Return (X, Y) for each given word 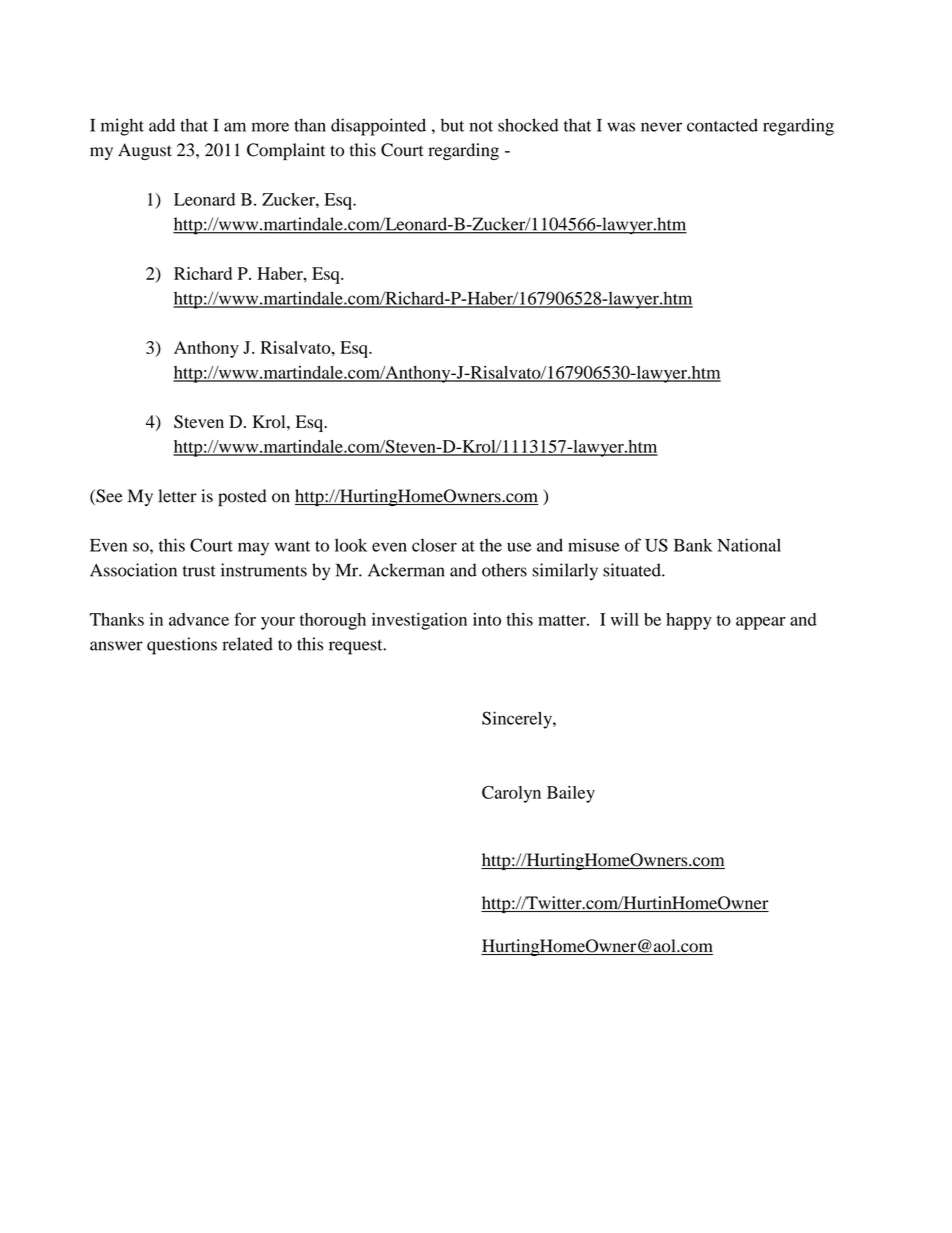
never (661, 127)
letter (177, 496)
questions (182, 646)
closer (434, 545)
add (162, 125)
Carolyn (511, 794)
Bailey (571, 794)
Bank (693, 545)
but (452, 125)
